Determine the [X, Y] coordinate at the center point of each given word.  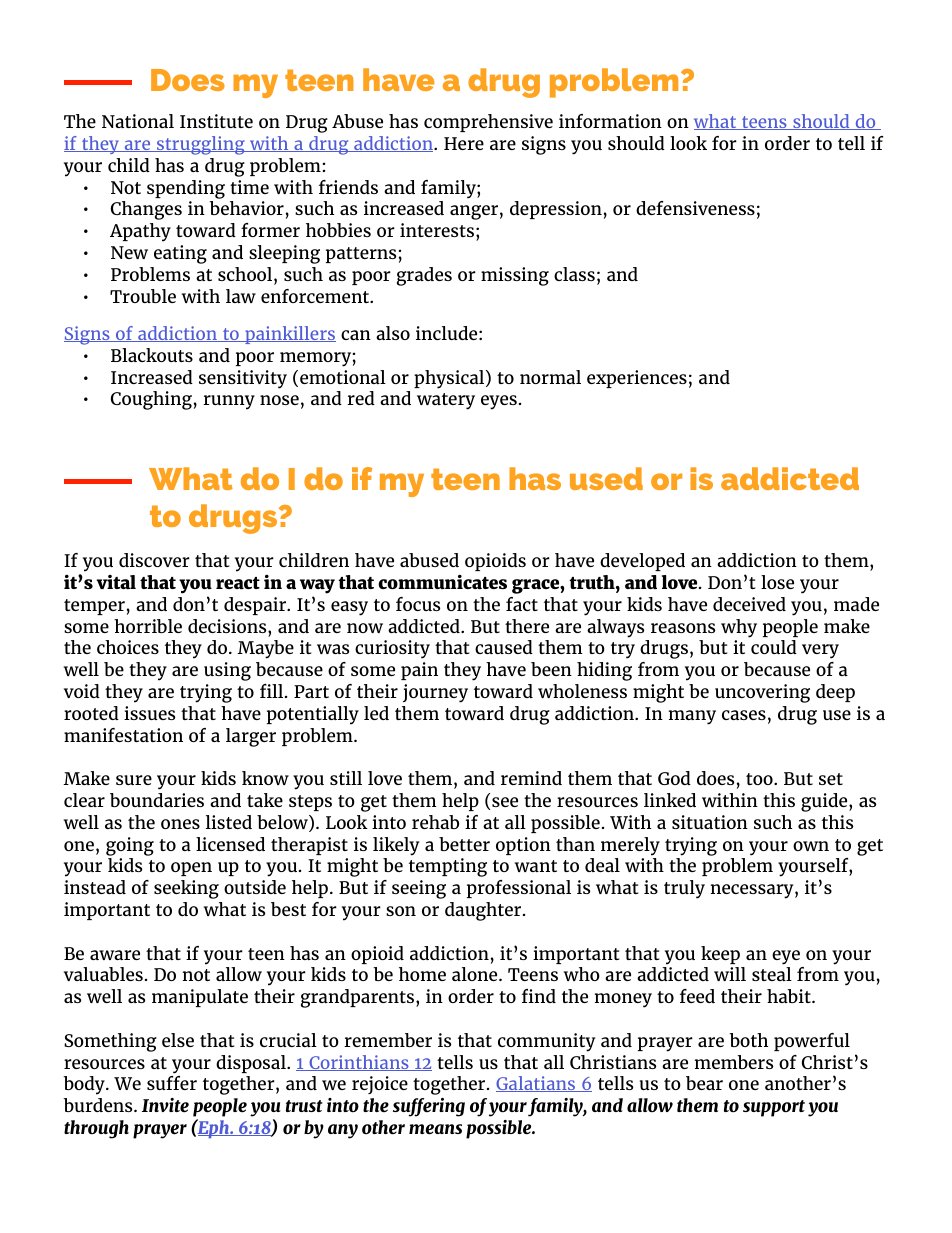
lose [777, 582]
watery [446, 401]
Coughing [151, 400]
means [435, 1129]
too [760, 779]
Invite [165, 1105]
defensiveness [695, 208]
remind [531, 778]
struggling [201, 145]
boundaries [157, 800]
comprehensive [488, 123]
